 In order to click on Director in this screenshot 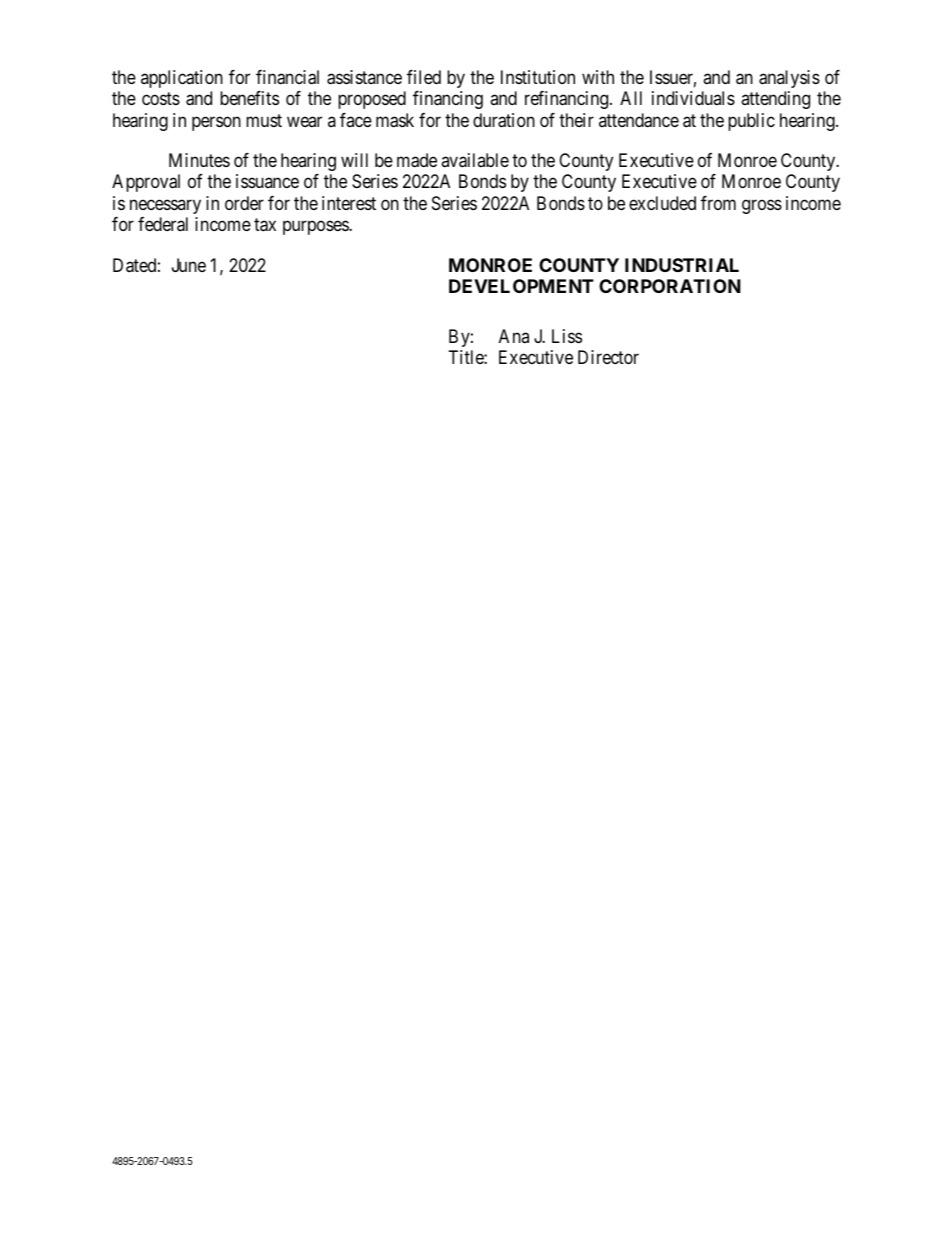, I will do `click(608, 357)`.
